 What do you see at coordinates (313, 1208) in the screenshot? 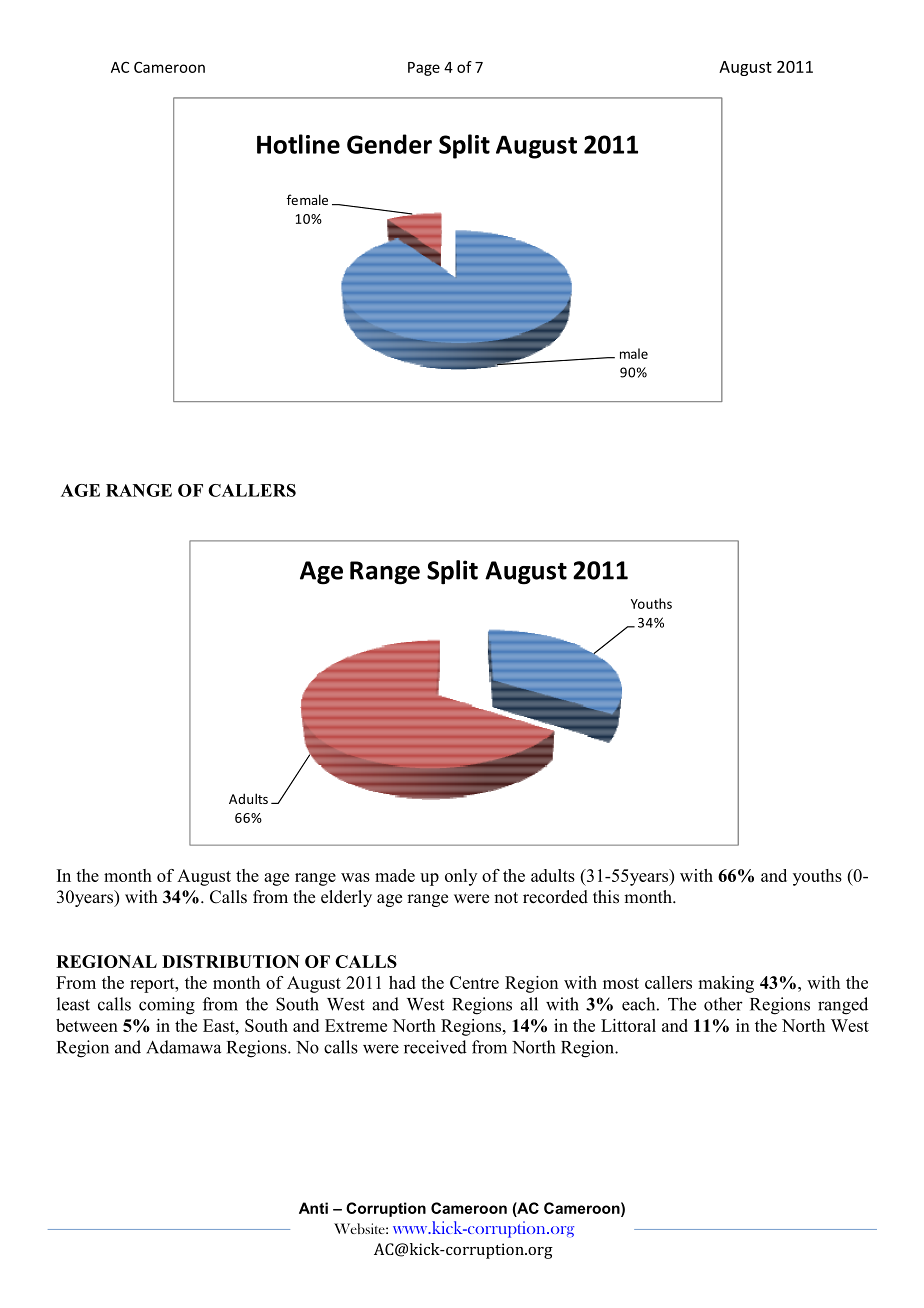
I see `Anti` at bounding box center [313, 1208].
